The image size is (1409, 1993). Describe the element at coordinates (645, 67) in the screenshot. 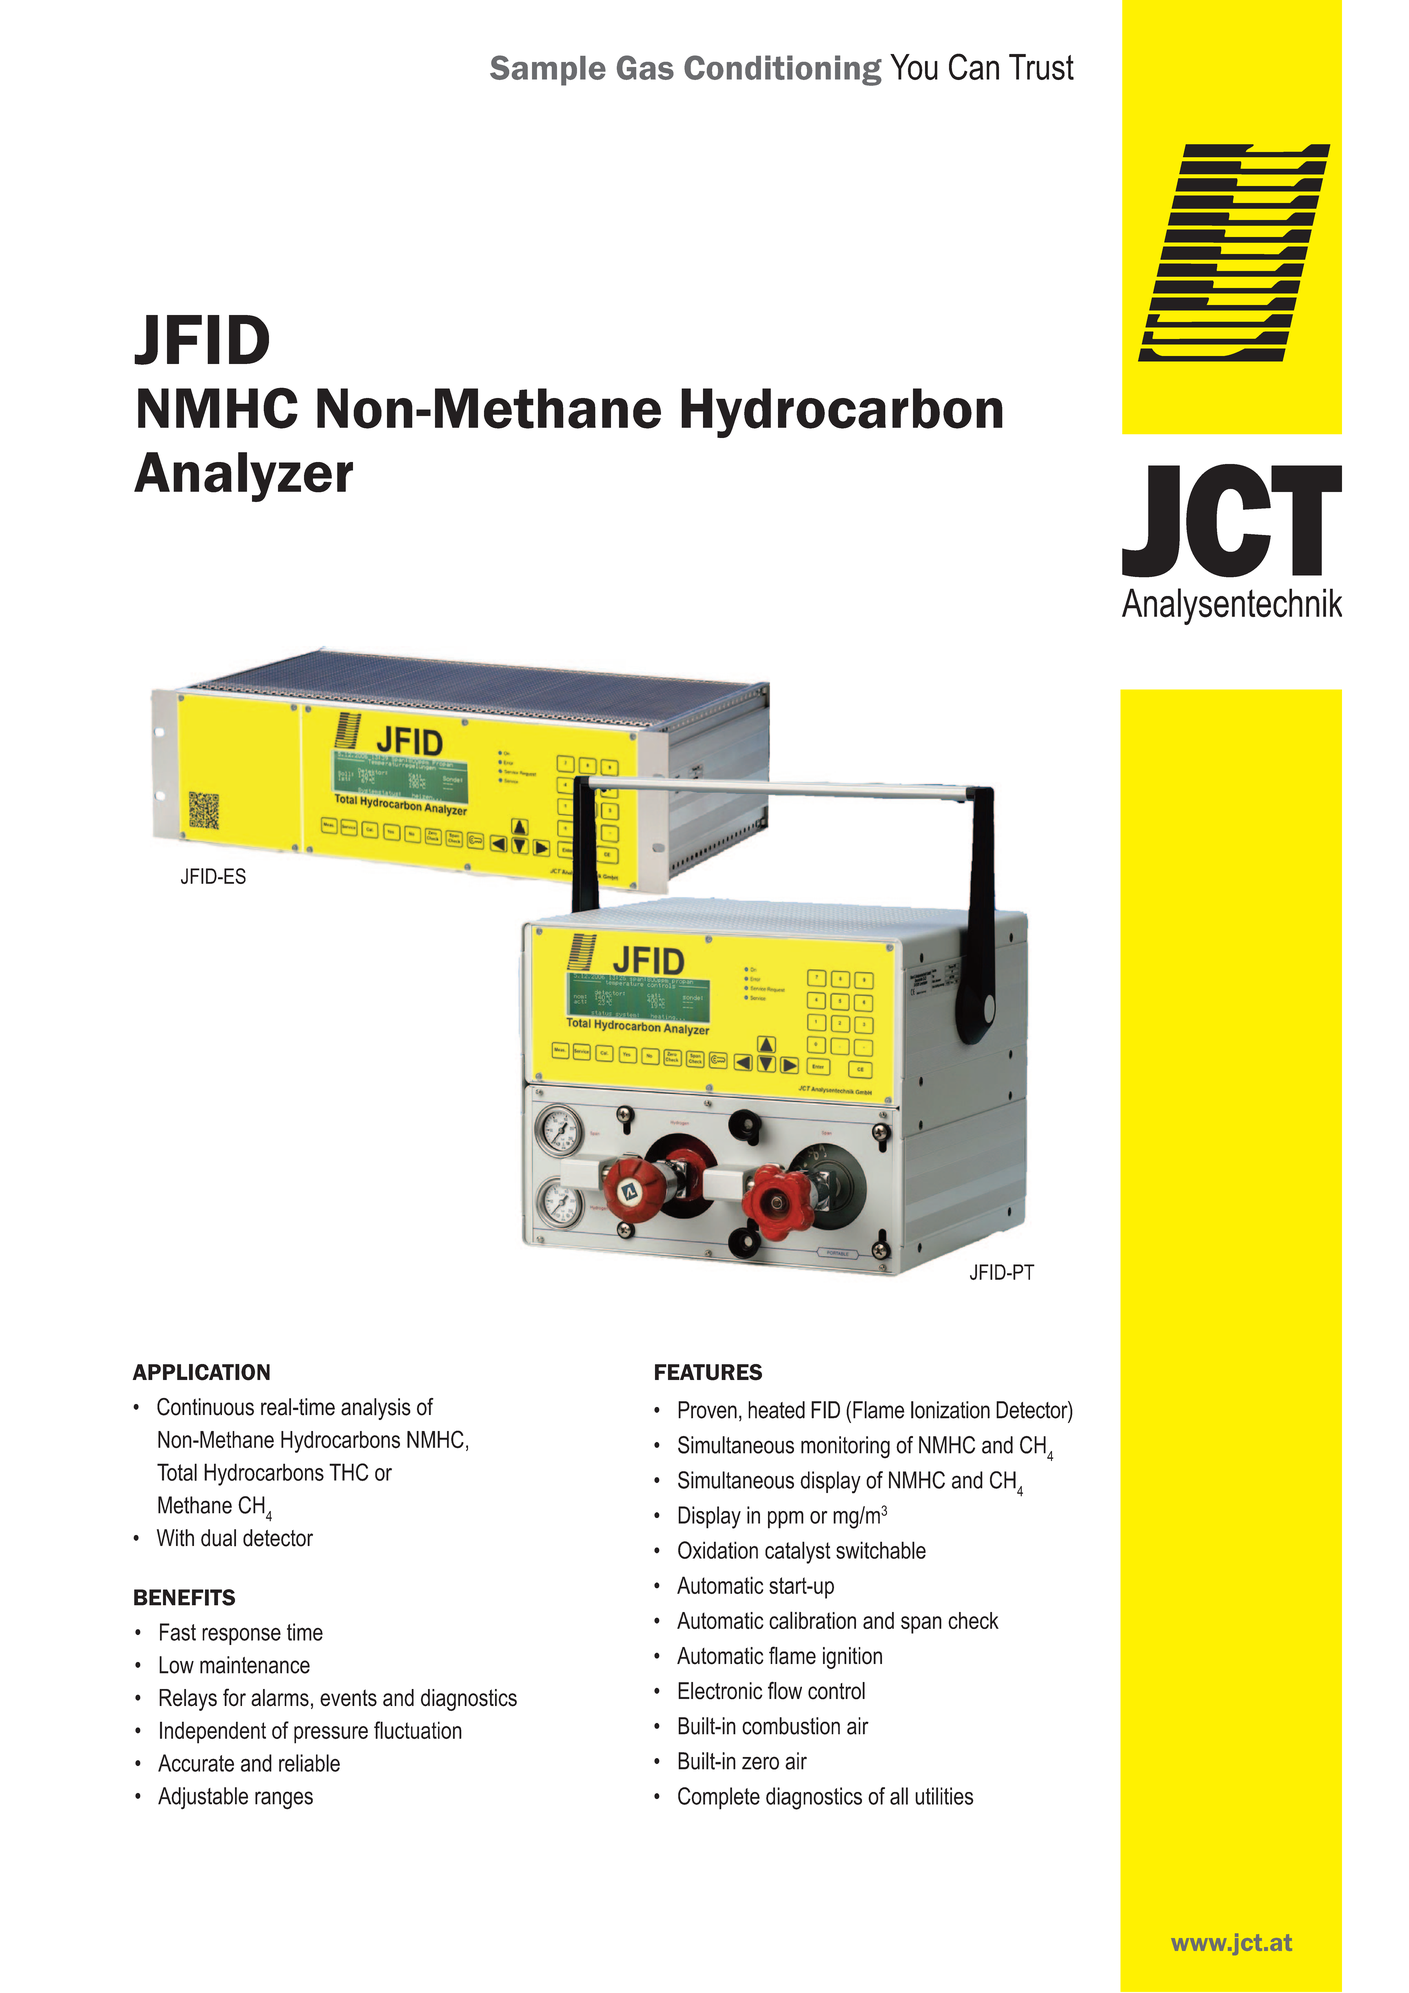

I see `Gas` at that location.
